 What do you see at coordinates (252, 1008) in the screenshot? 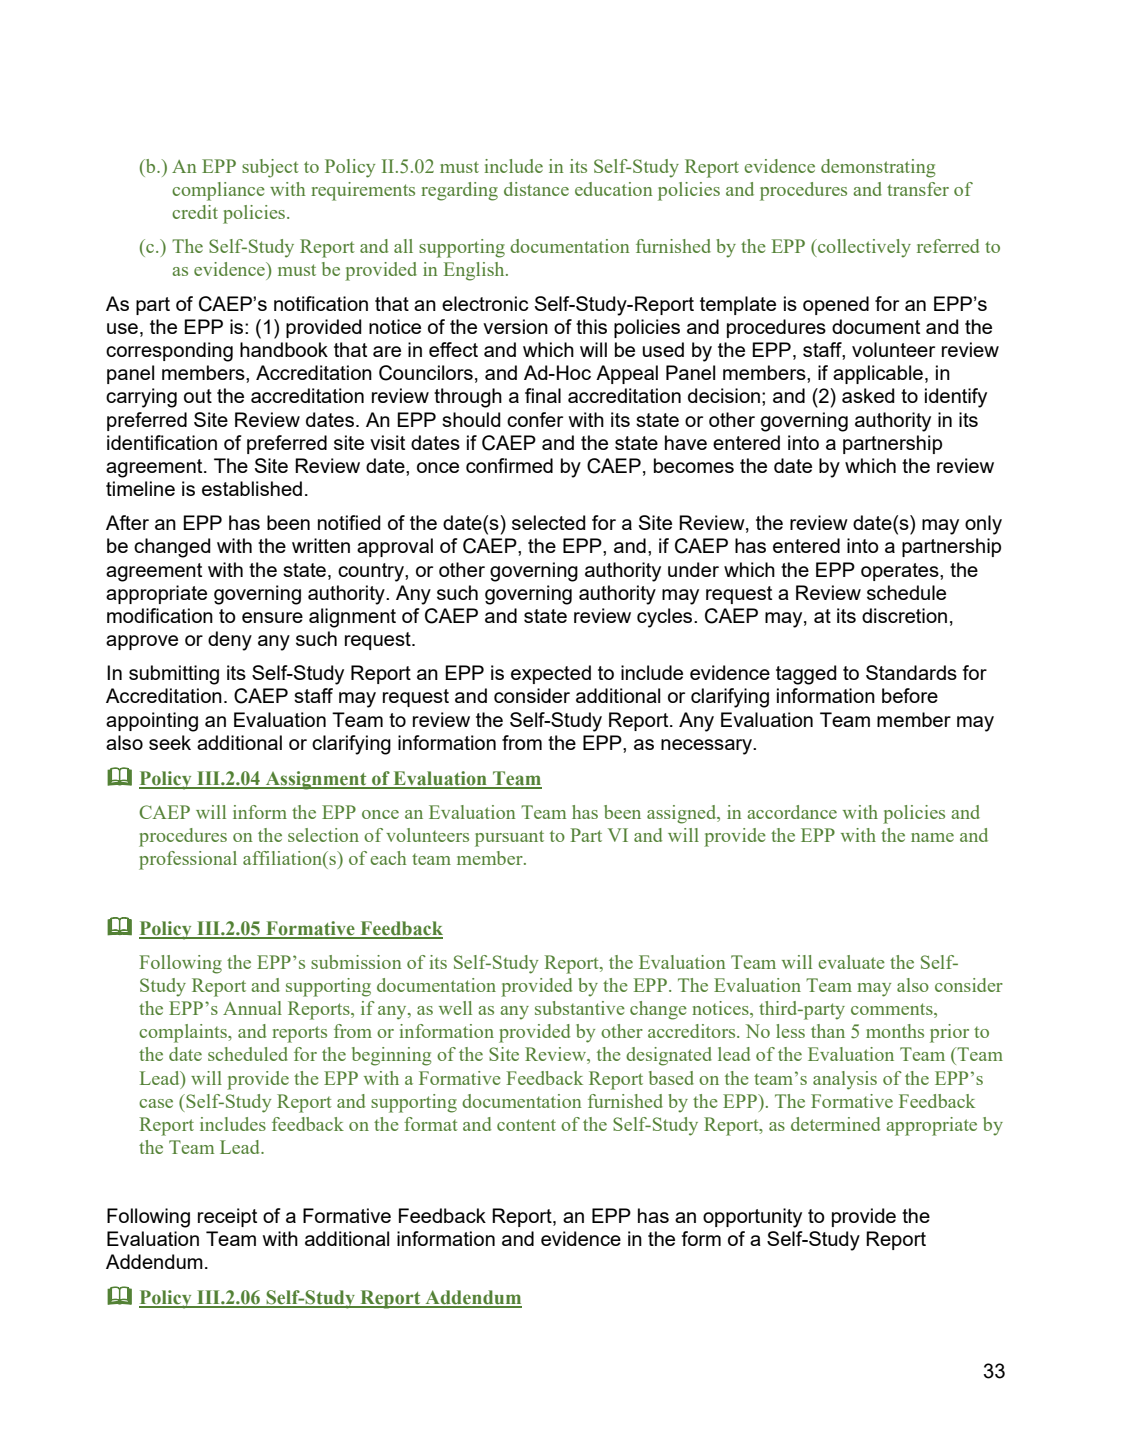
I see `Annual` at bounding box center [252, 1008].
